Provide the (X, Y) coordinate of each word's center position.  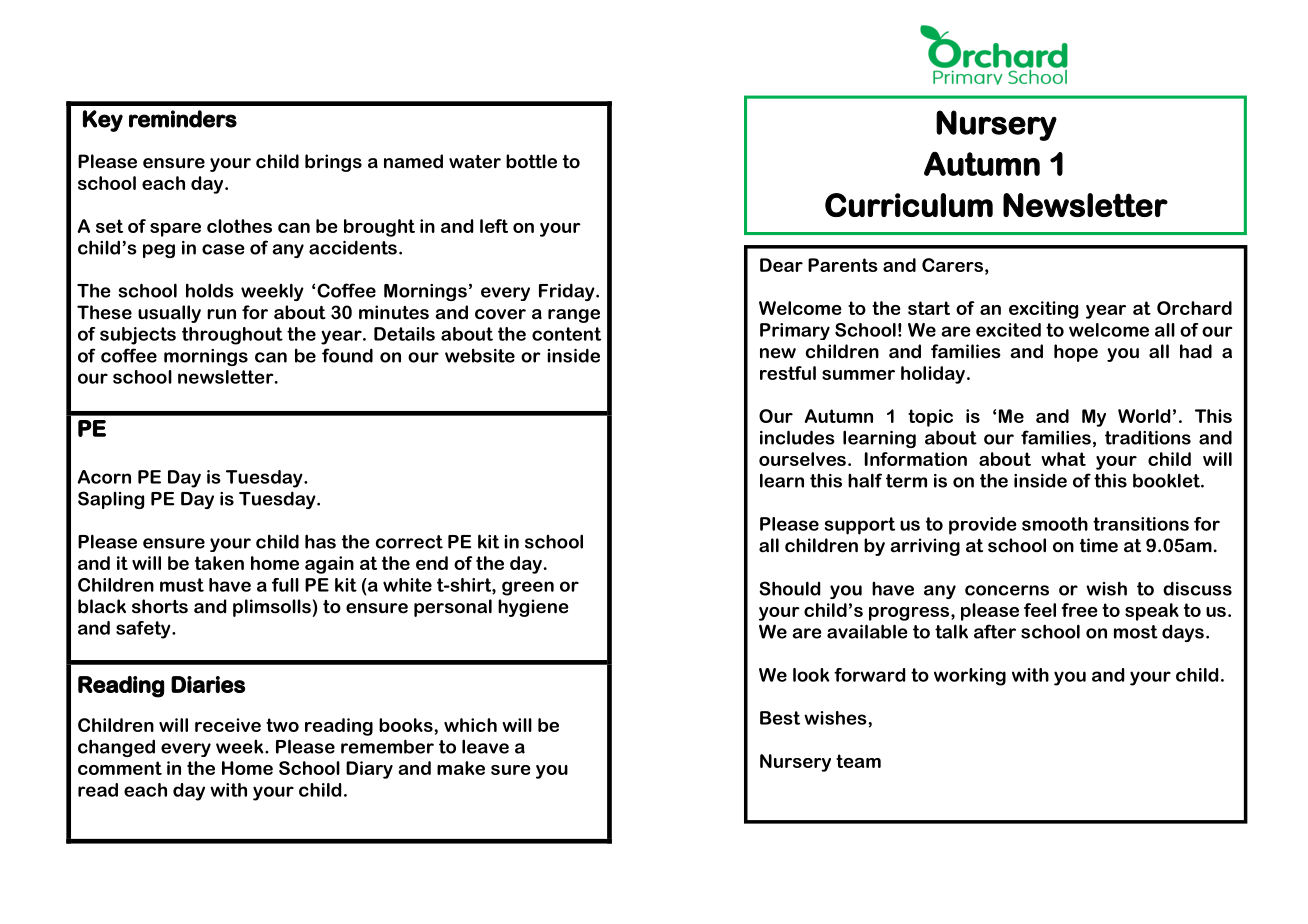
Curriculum (909, 205)
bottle (531, 161)
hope (1076, 353)
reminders (183, 119)
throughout (232, 336)
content (566, 334)
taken (219, 563)
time (1099, 545)
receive (228, 725)
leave (485, 746)
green (528, 588)
